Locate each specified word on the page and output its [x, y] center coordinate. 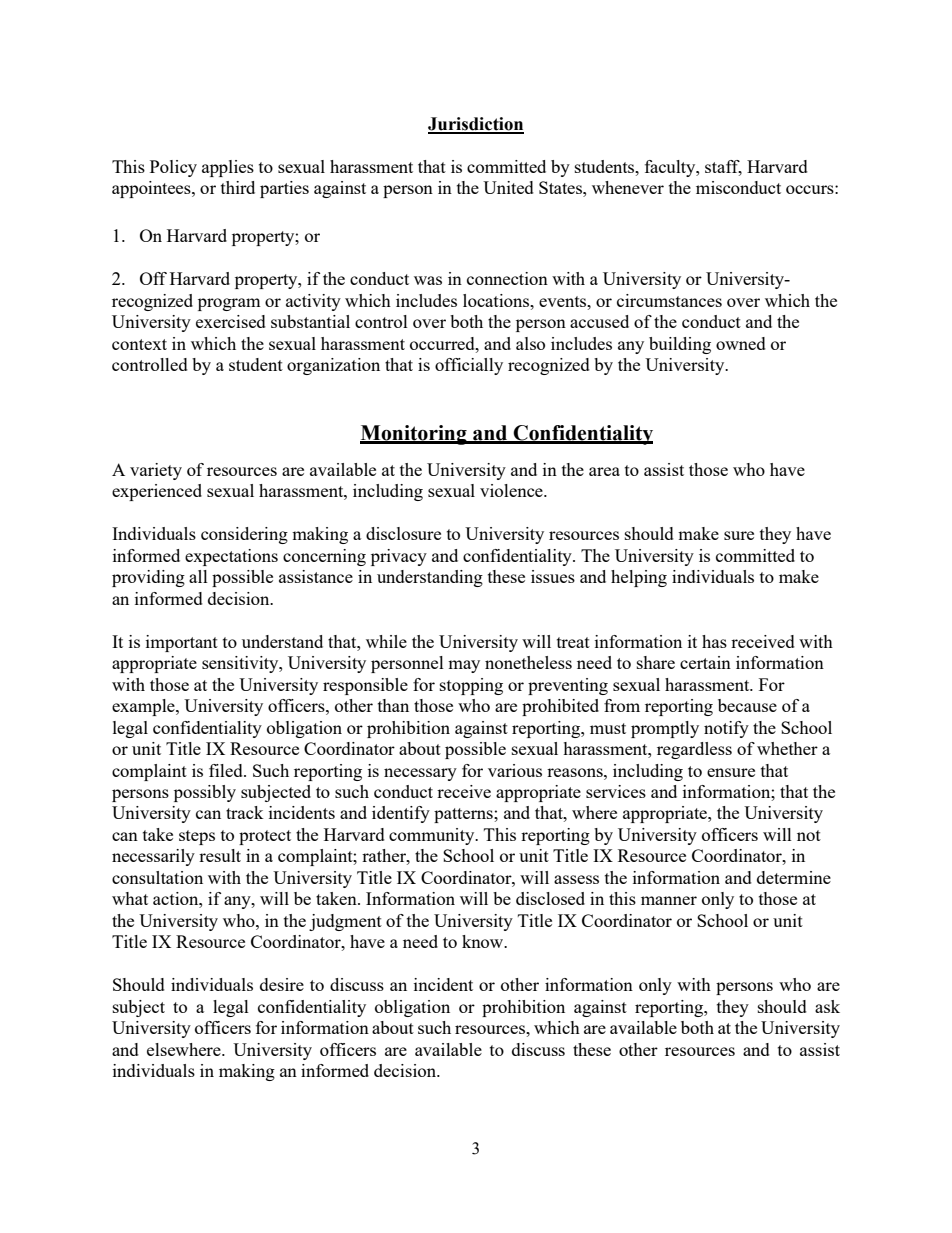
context [139, 344]
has [714, 641]
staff [723, 167]
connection [507, 278]
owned [741, 343]
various [515, 770]
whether [787, 748]
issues [553, 576]
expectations [231, 557]
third [238, 187]
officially [469, 366]
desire [282, 984]
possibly [205, 793]
